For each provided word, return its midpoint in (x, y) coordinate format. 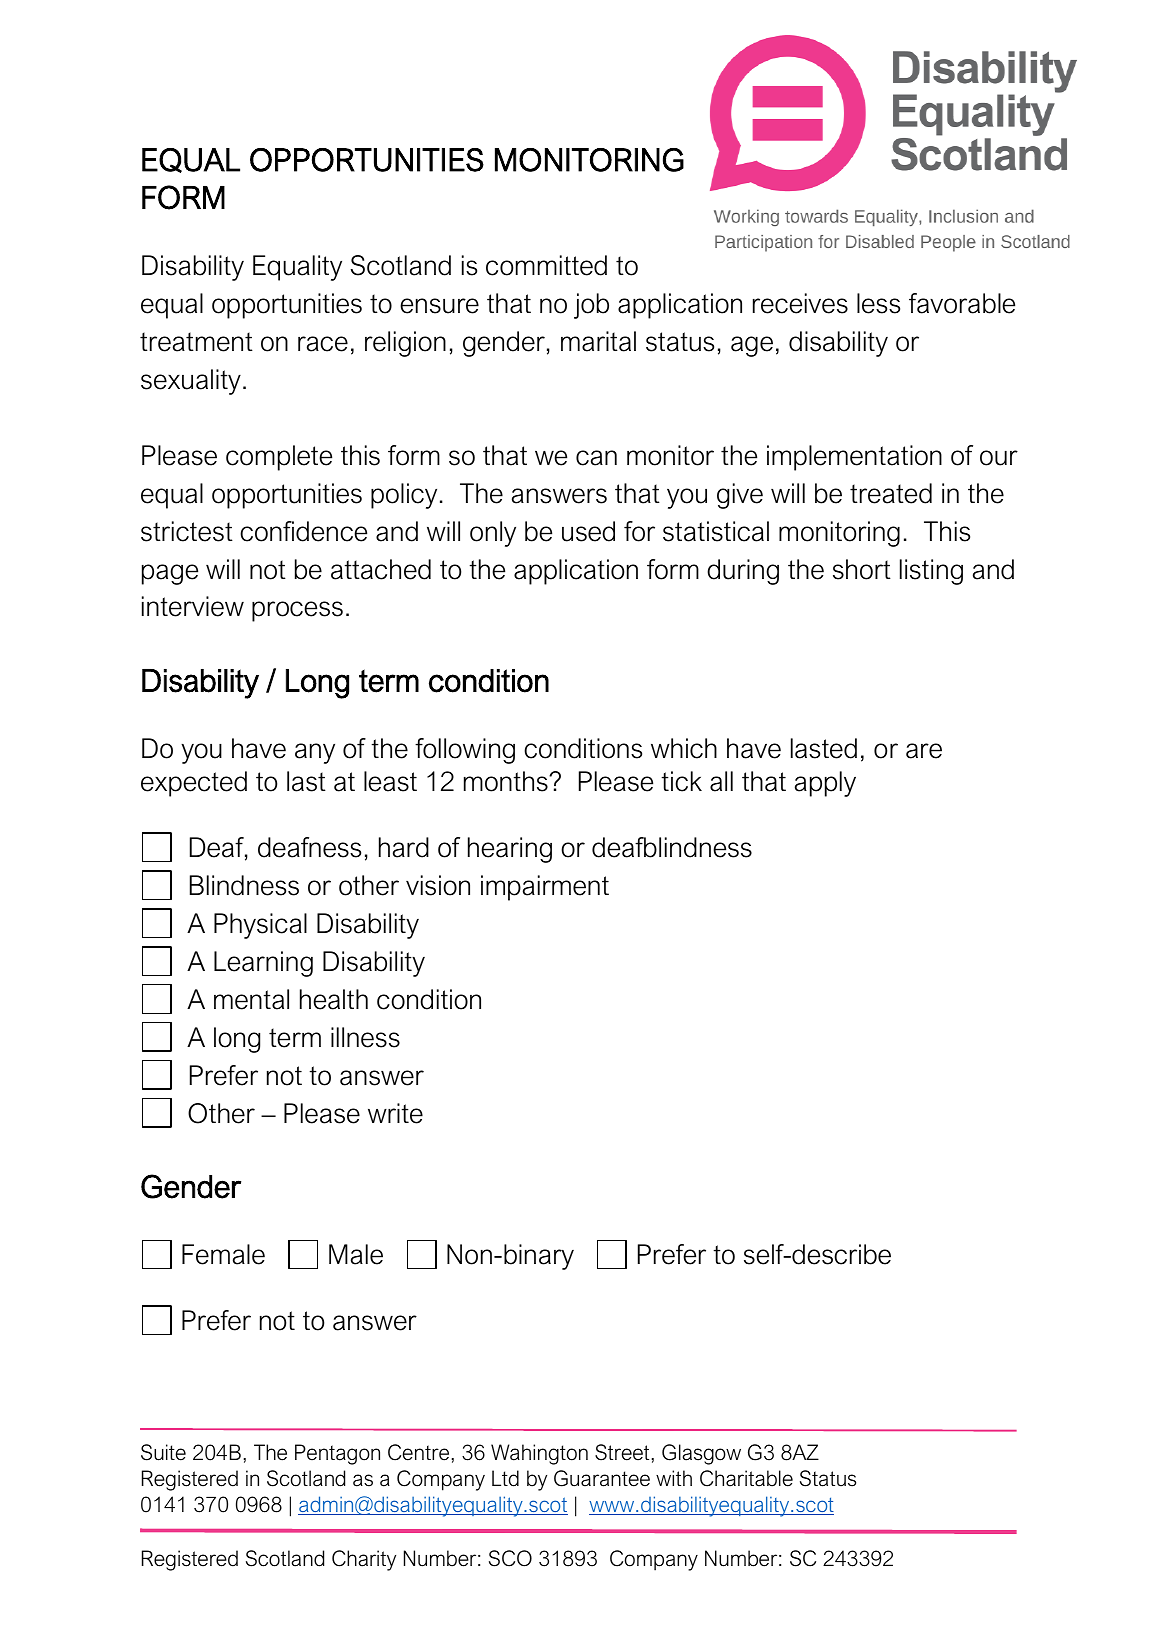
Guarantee (602, 1478)
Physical (260, 926)
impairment (545, 888)
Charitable (746, 1478)
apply (825, 784)
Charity (364, 1560)
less (878, 303)
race (323, 344)
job (591, 306)
